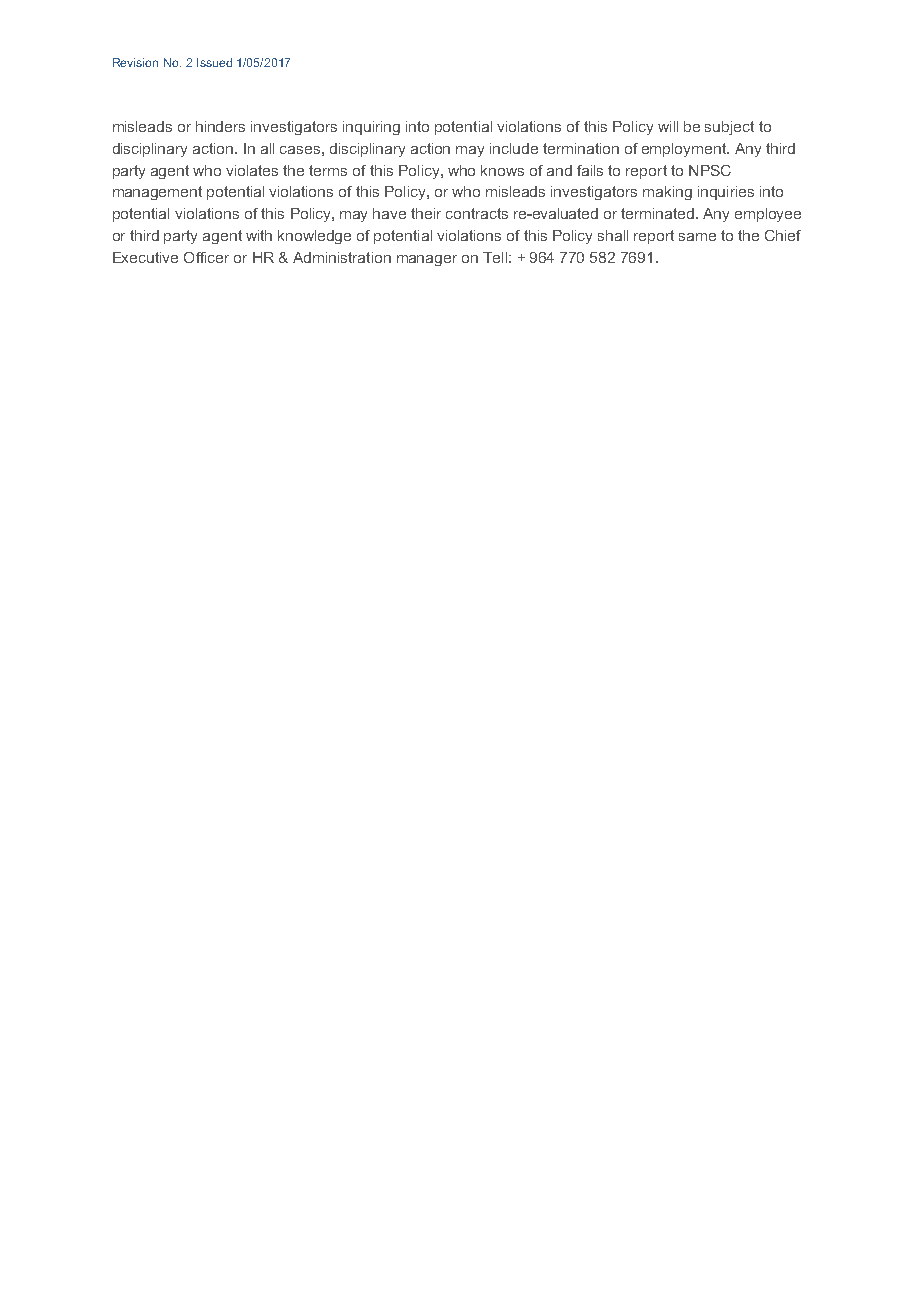 The width and height of the screenshot is (924, 1308). I want to click on inquiring, so click(371, 128).
